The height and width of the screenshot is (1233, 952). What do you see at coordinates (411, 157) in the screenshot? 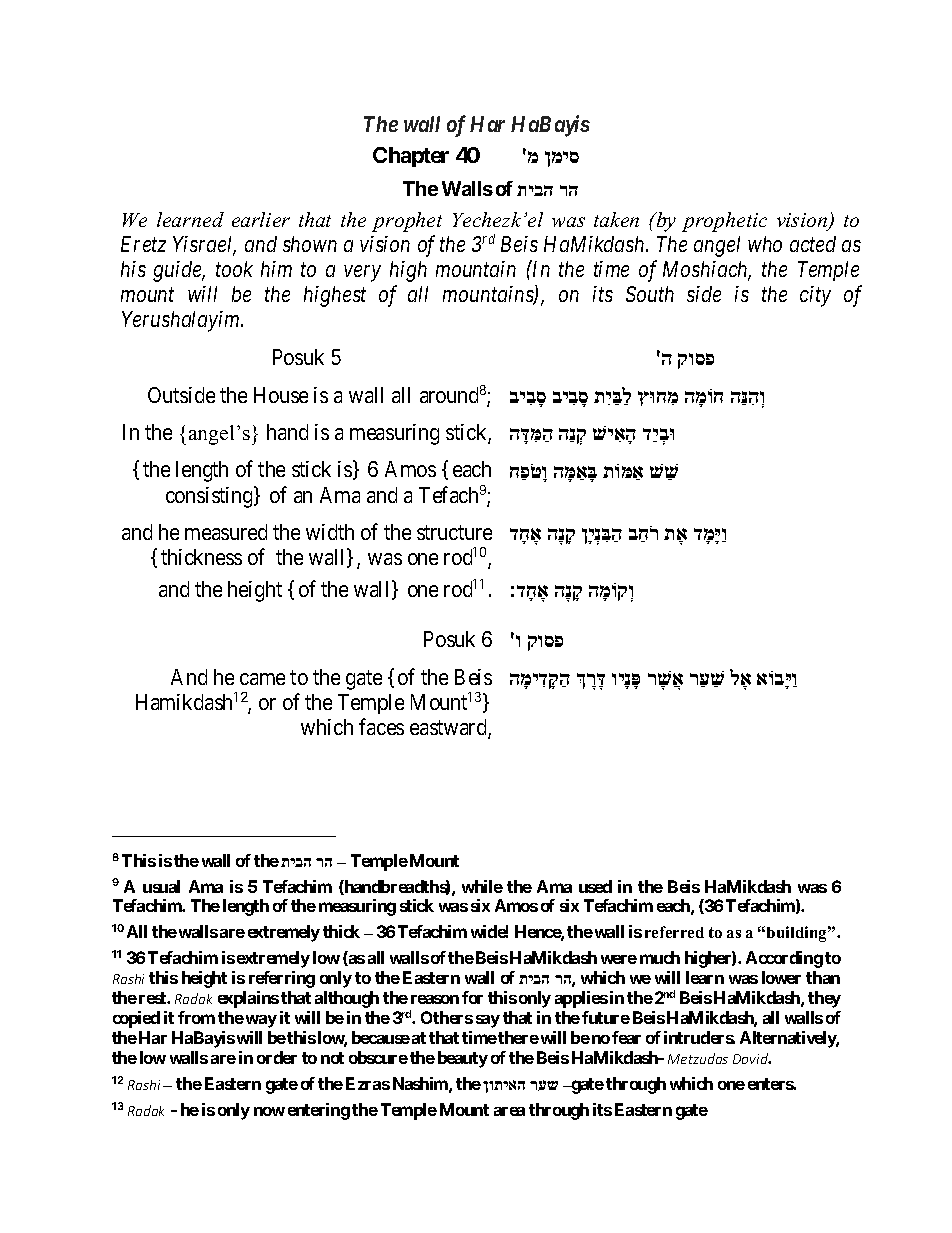
I see `Chapter` at bounding box center [411, 157].
